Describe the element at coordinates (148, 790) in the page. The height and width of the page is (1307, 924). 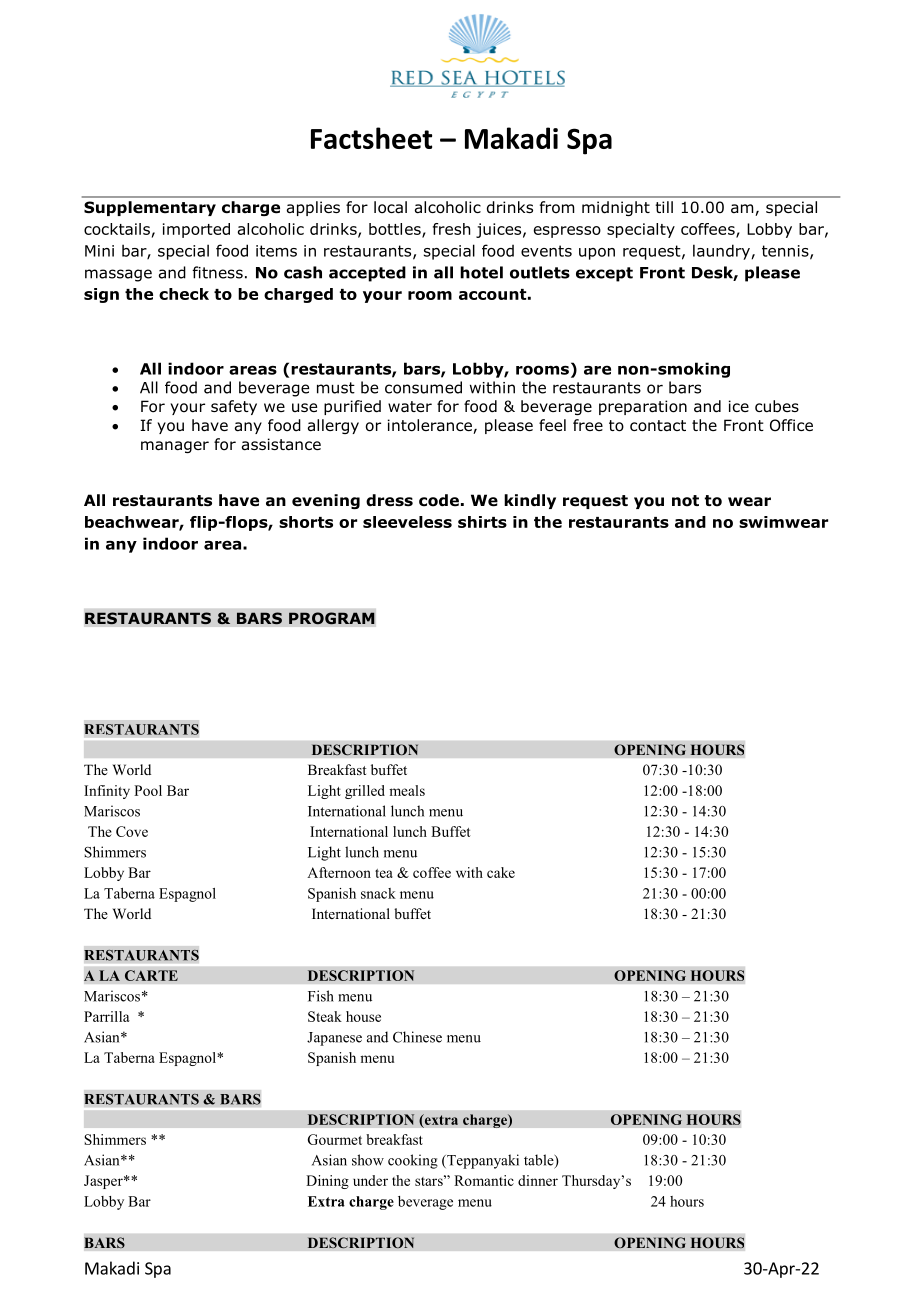
I see `Pool` at that location.
